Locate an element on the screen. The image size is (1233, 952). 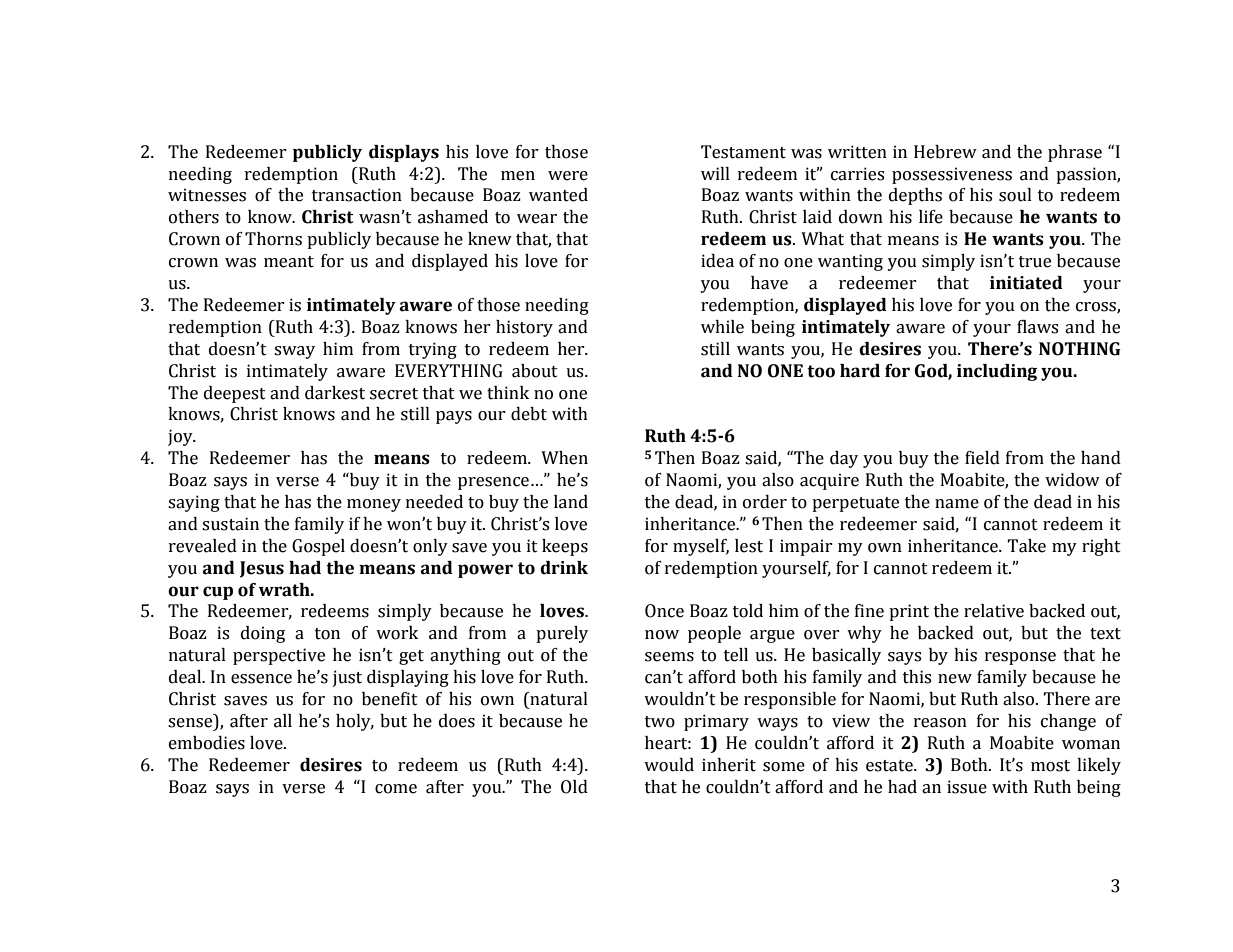
two is located at coordinates (660, 722).
